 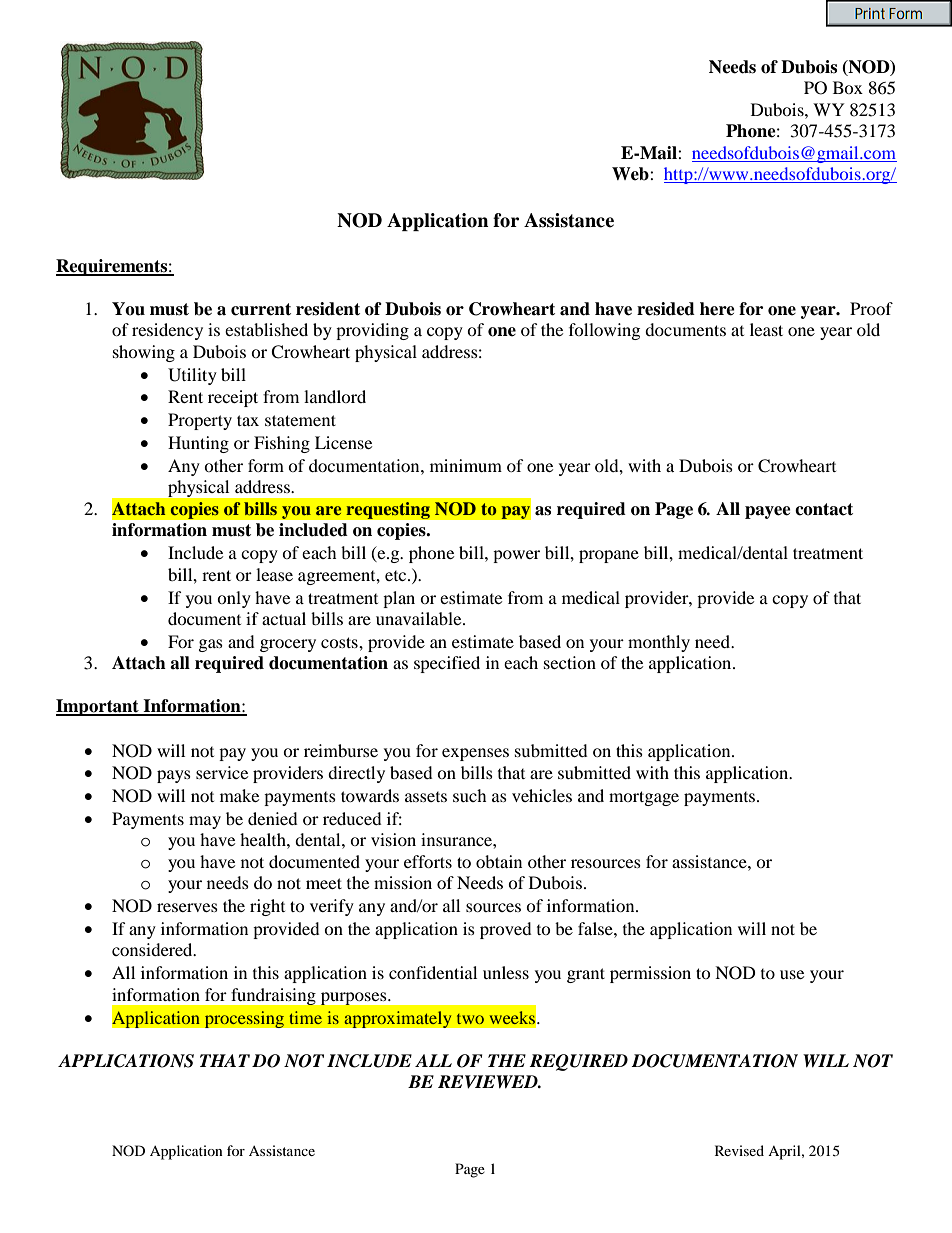 I want to click on such, so click(x=470, y=795).
